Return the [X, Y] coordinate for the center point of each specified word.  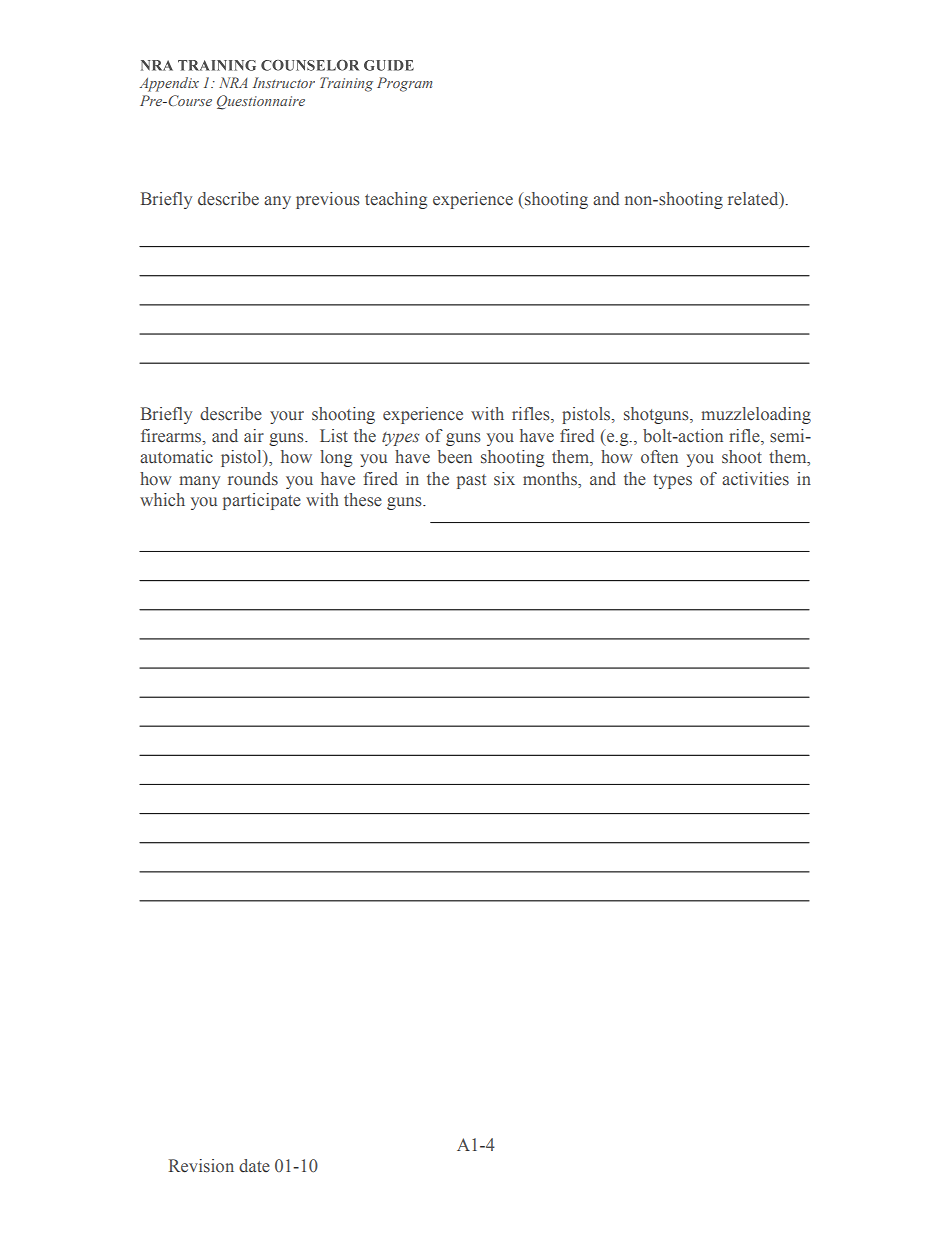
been [455, 457]
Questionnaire [261, 102]
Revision [201, 1166]
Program [404, 84]
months [551, 479]
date [254, 1165]
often [659, 457]
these [363, 500]
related [754, 200]
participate [262, 501]
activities [755, 479]
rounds [253, 479]
